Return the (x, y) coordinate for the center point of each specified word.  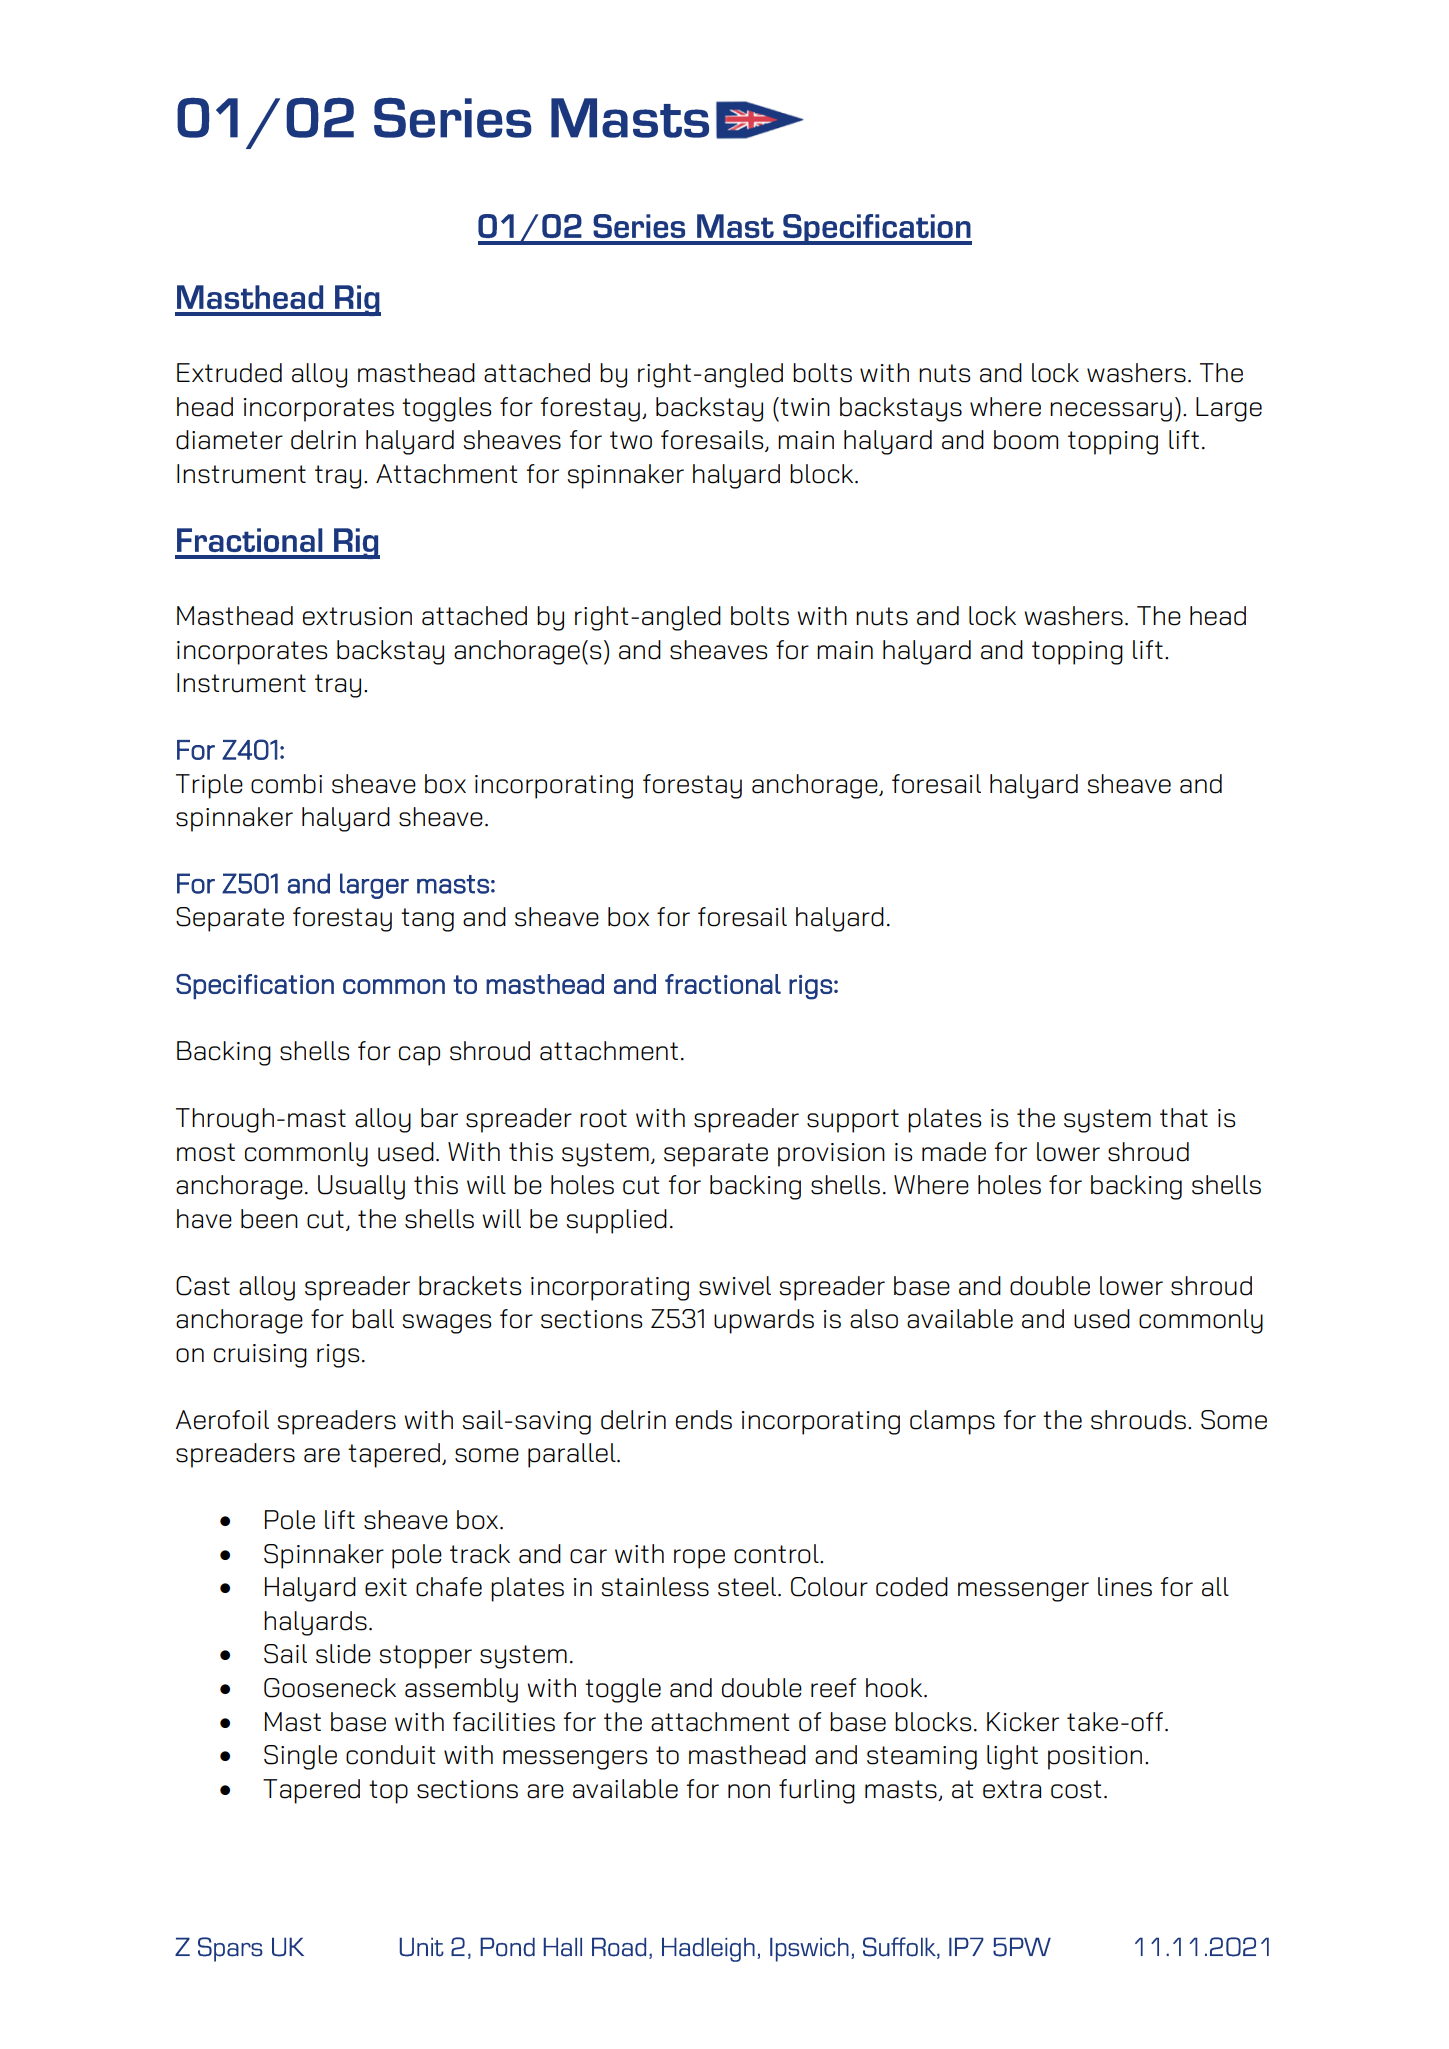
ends (704, 1420)
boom (1026, 440)
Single (300, 1757)
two (631, 440)
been (269, 1219)
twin (805, 407)
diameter (229, 440)
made (954, 1152)
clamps (952, 1422)
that (1184, 1118)
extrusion (357, 616)
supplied (616, 1221)
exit (386, 1587)
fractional (723, 984)
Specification (255, 986)
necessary (1111, 412)
